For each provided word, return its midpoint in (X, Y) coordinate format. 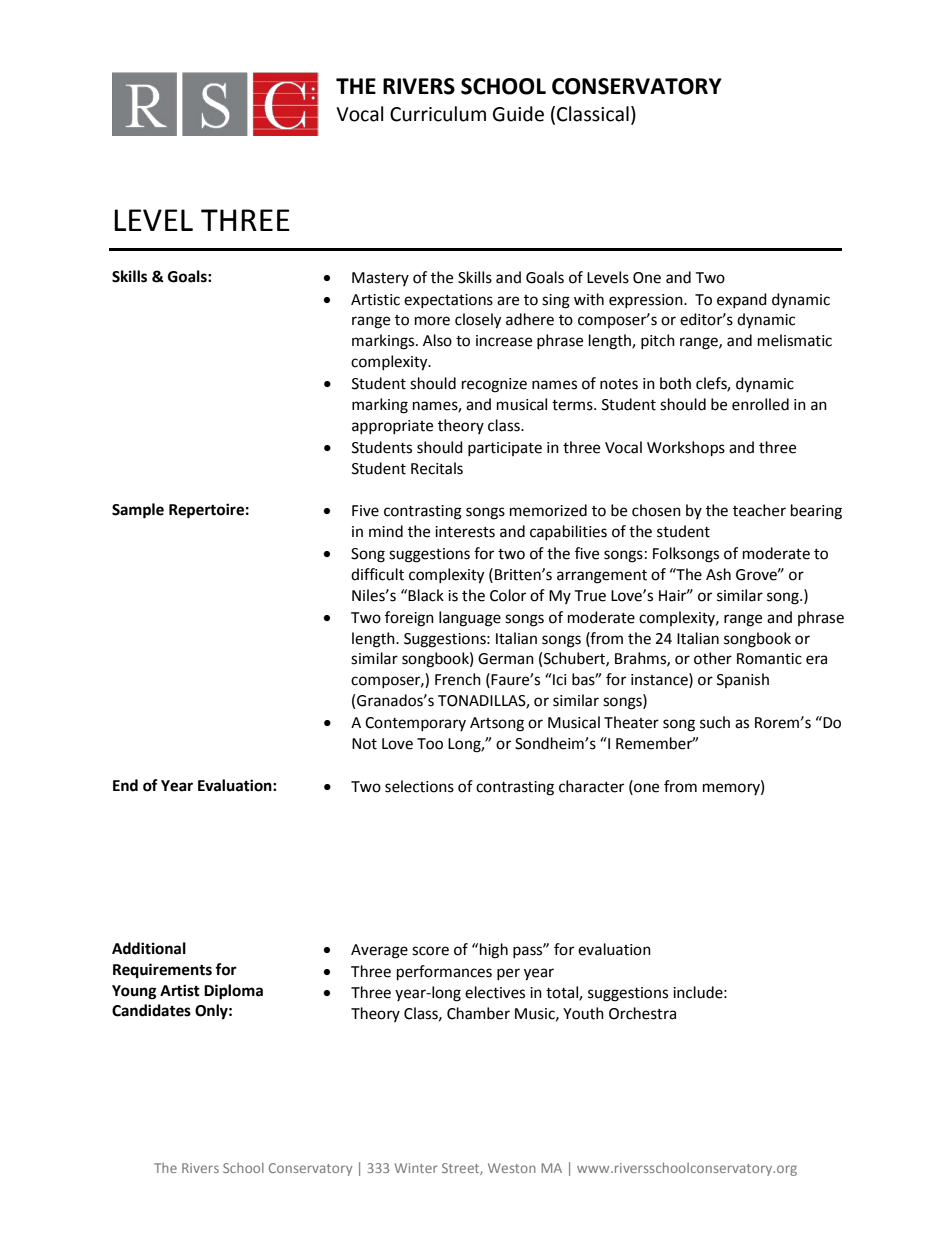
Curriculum (438, 114)
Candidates (151, 1010)
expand (742, 300)
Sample (138, 511)
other (713, 658)
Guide (518, 114)
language (470, 619)
